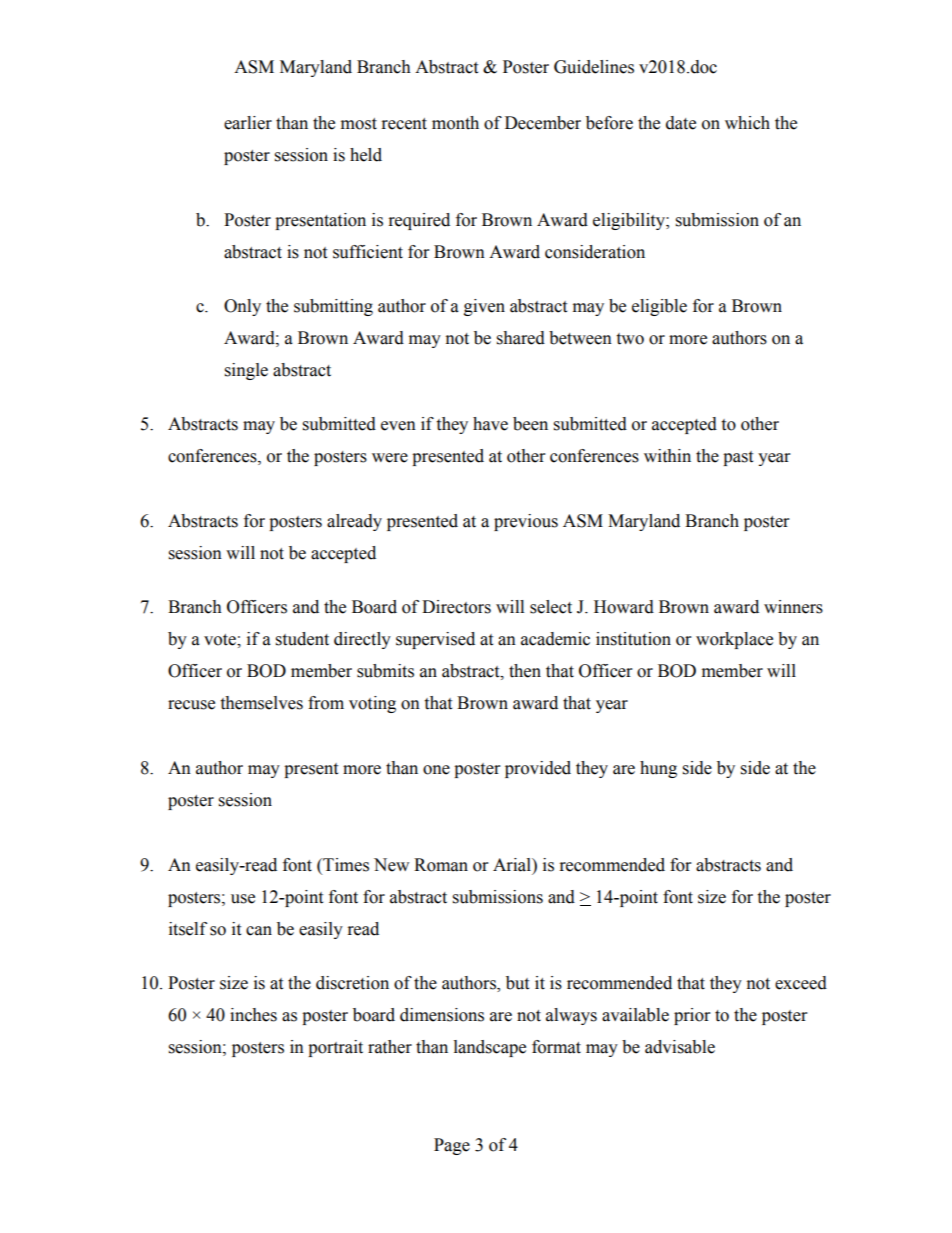 The height and width of the document is (1233, 952). Describe the element at coordinates (455, 123) in the document. I see `month` at that location.
